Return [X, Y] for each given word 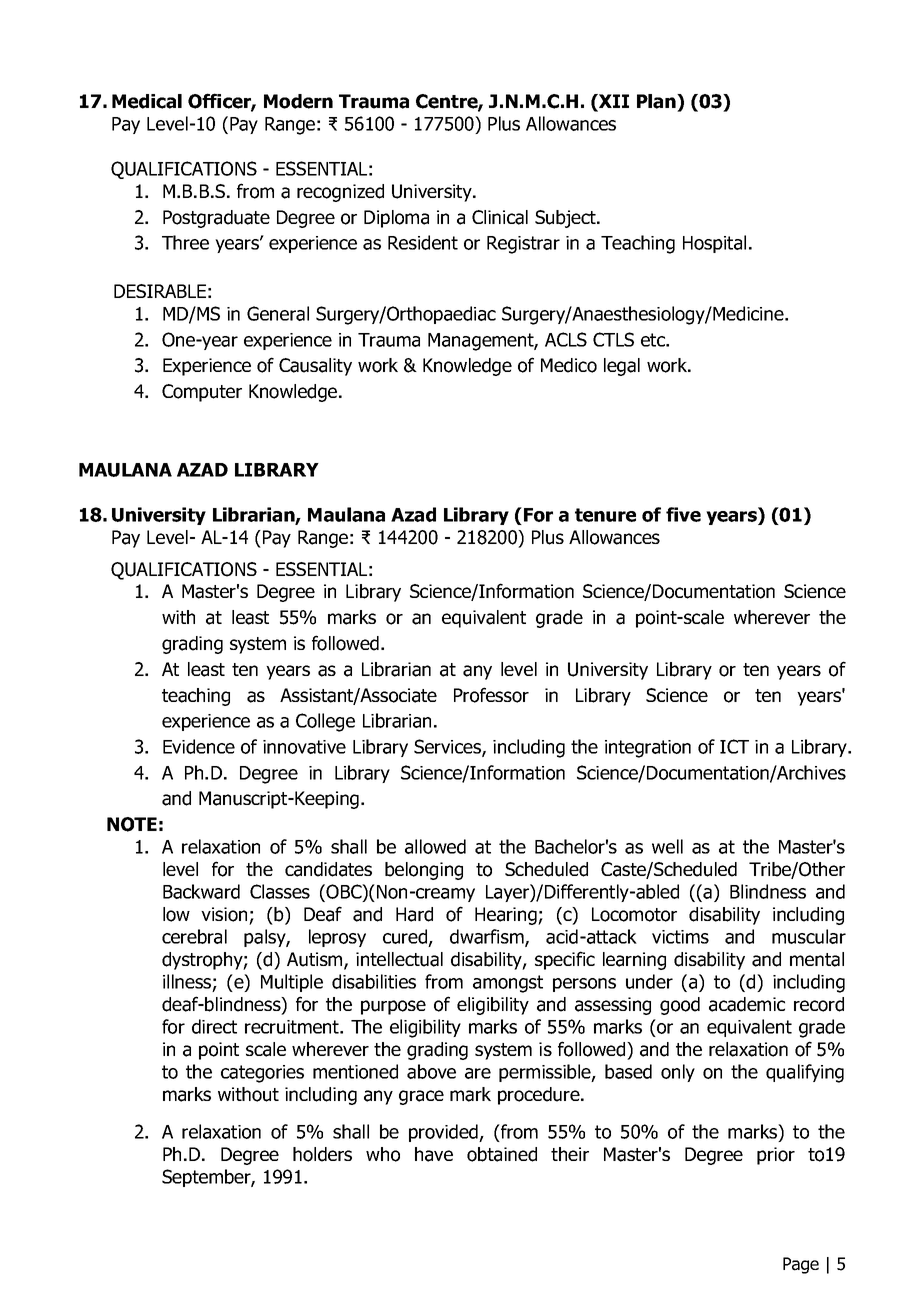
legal [622, 367]
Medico [569, 365]
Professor [491, 695]
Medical [147, 101]
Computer [202, 393]
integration [648, 749]
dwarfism [488, 937]
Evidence [199, 746]
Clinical [500, 217]
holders [322, 1154]
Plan [657, 101]
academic [747, 1004]
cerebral [194, 936]
